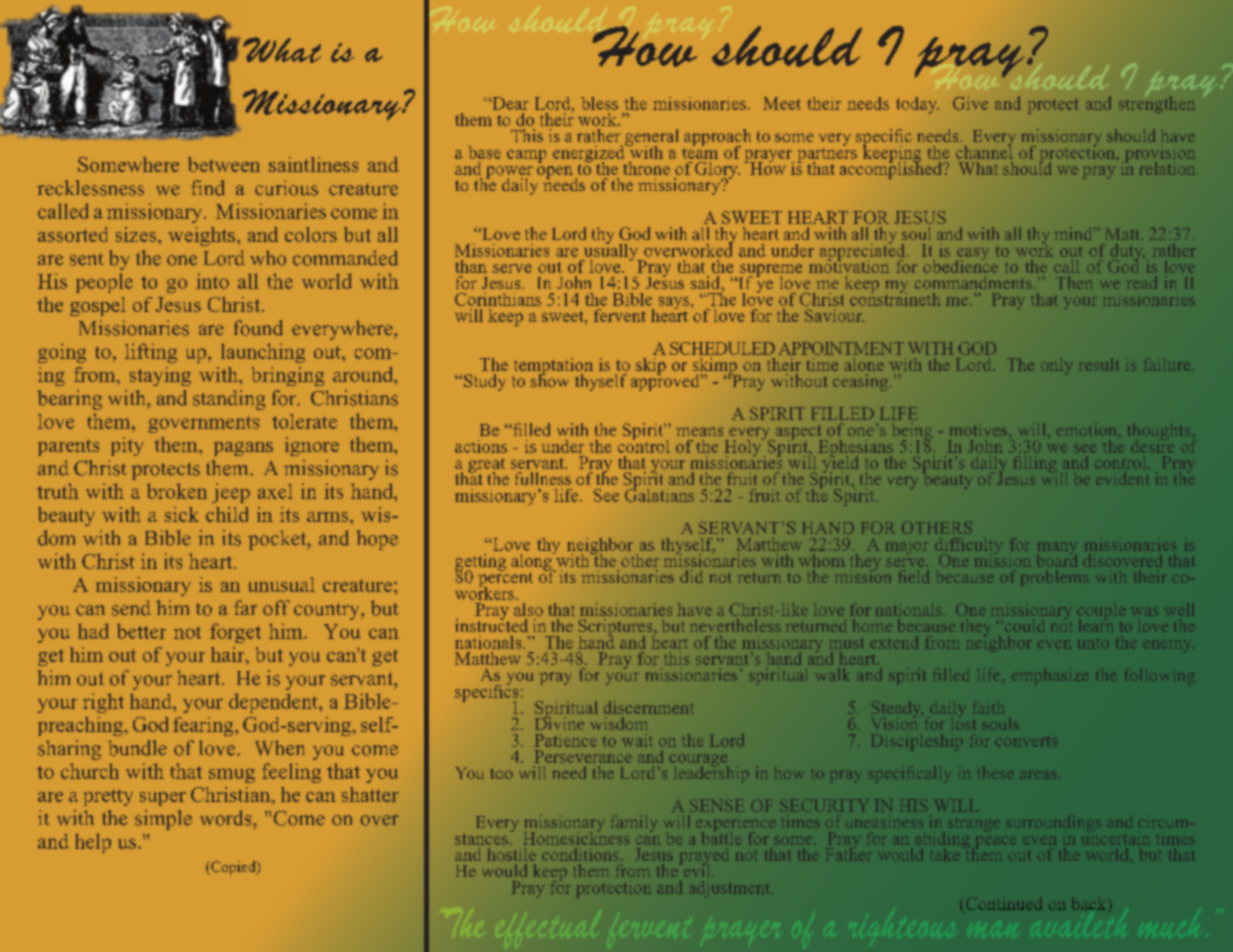 This page has width=1233, height=952. What do you see at coordinates (553, 367) in the page?
I see `temptation` at bounding box center [553, 367].
